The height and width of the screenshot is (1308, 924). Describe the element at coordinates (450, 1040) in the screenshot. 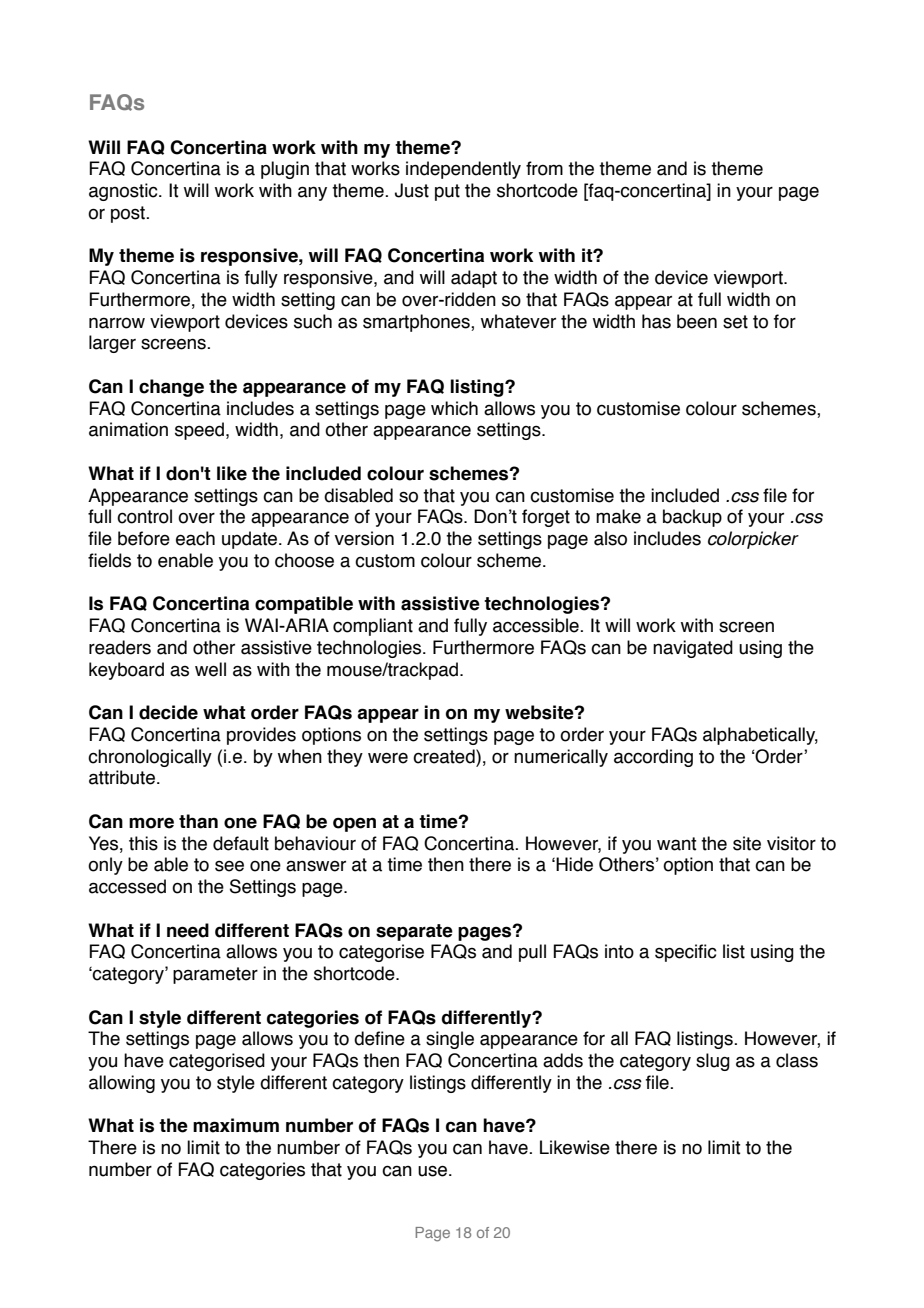

I see `single` at that location.
